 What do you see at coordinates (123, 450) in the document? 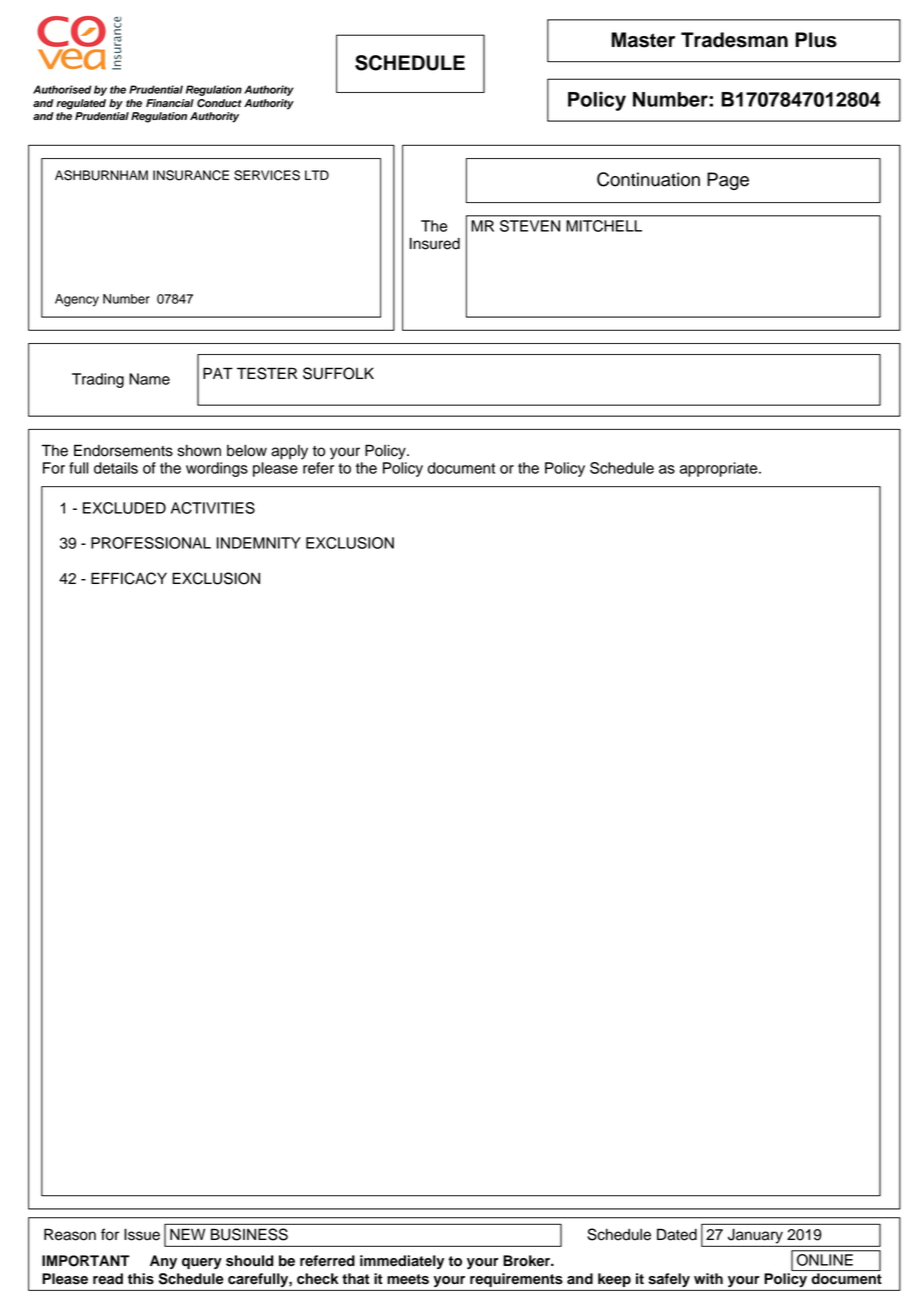
I see `Endorsements` at bounding box center [123, 450].
